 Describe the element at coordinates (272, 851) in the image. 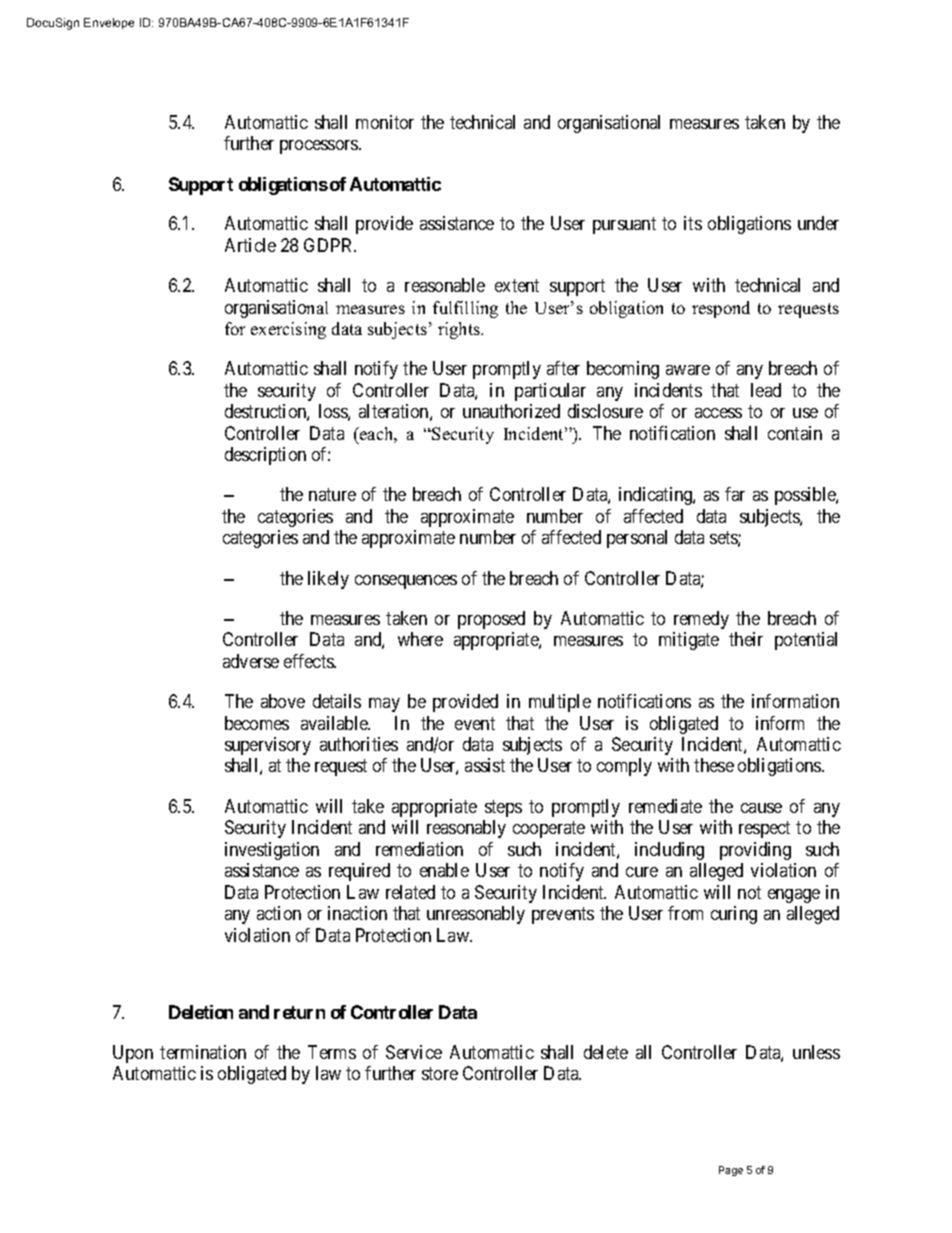

I see `investigation` at that location.
